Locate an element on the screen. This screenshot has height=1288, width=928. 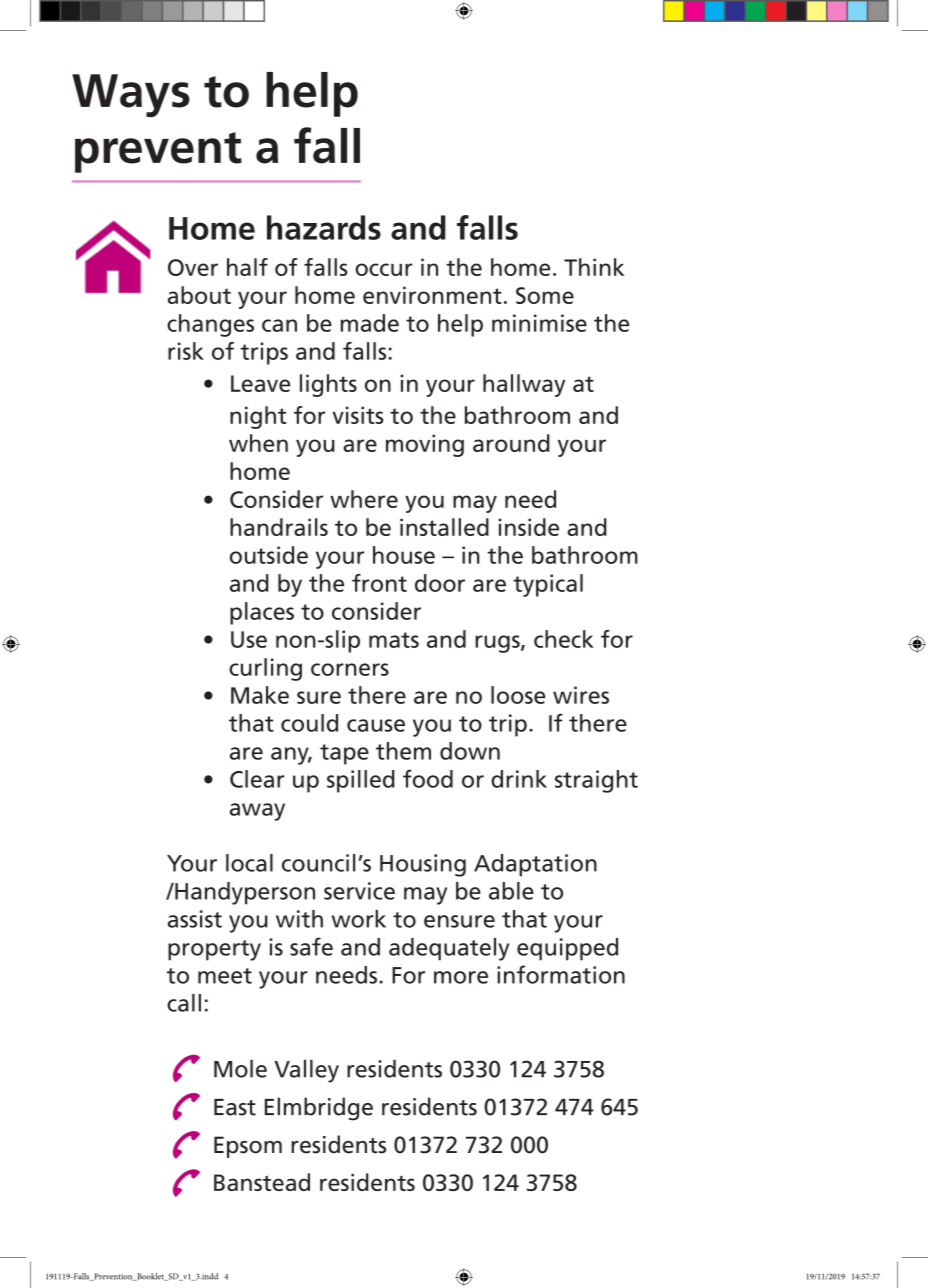
mats is located at coordinates (394, 640).
